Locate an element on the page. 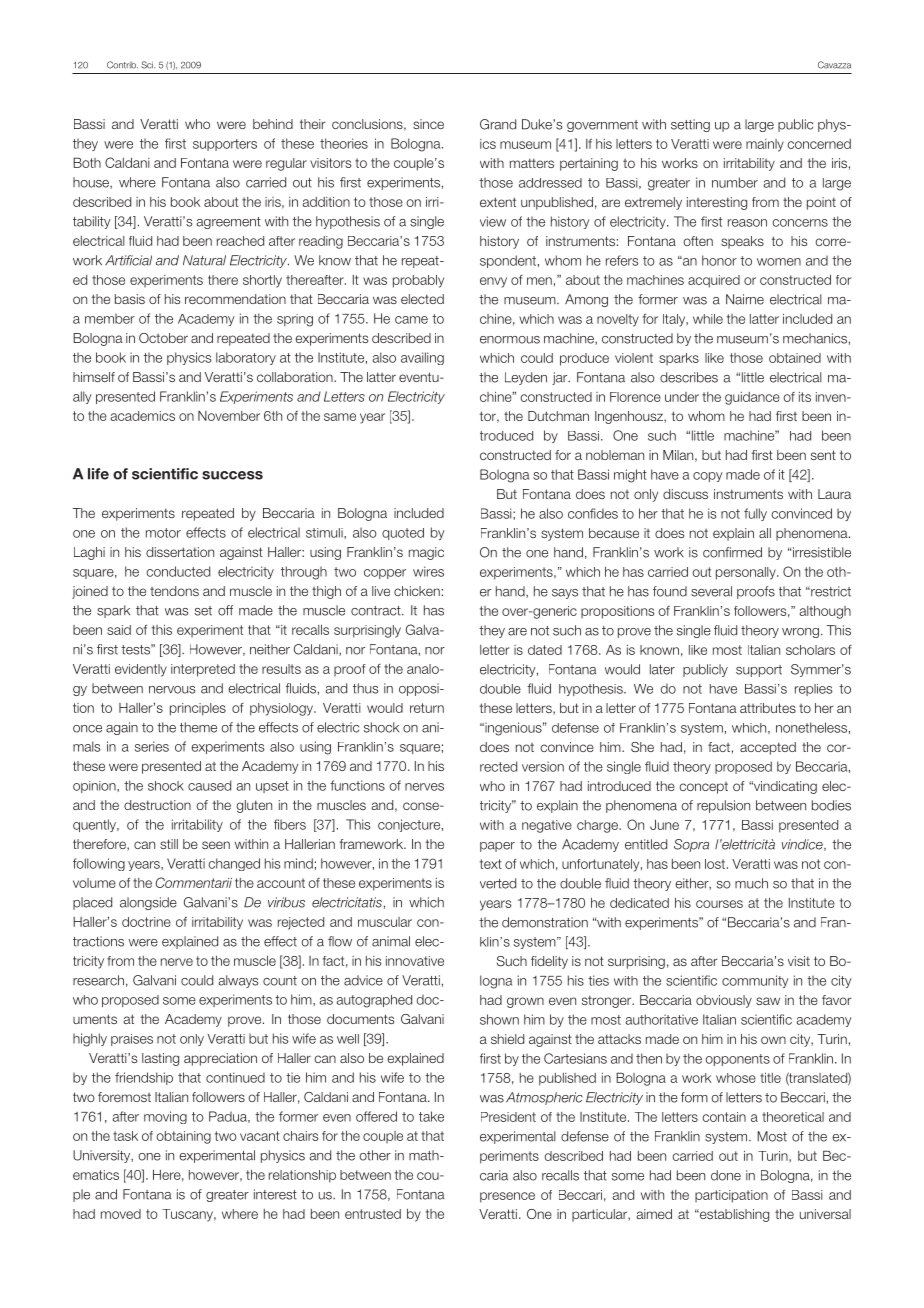  doctrine is located at coordinates (146, 922).
